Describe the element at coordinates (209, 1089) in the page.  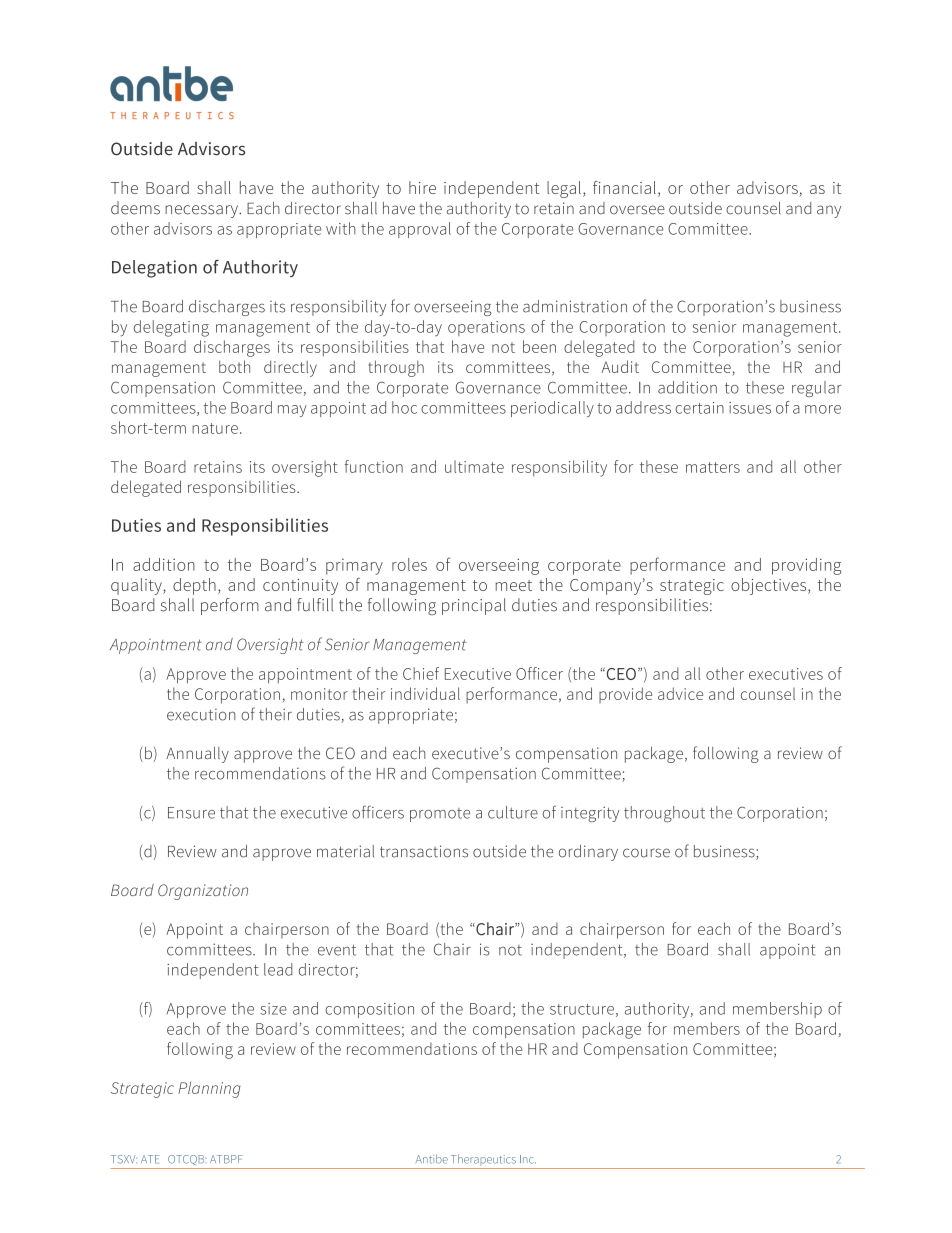
I see `Planning` at that location.
